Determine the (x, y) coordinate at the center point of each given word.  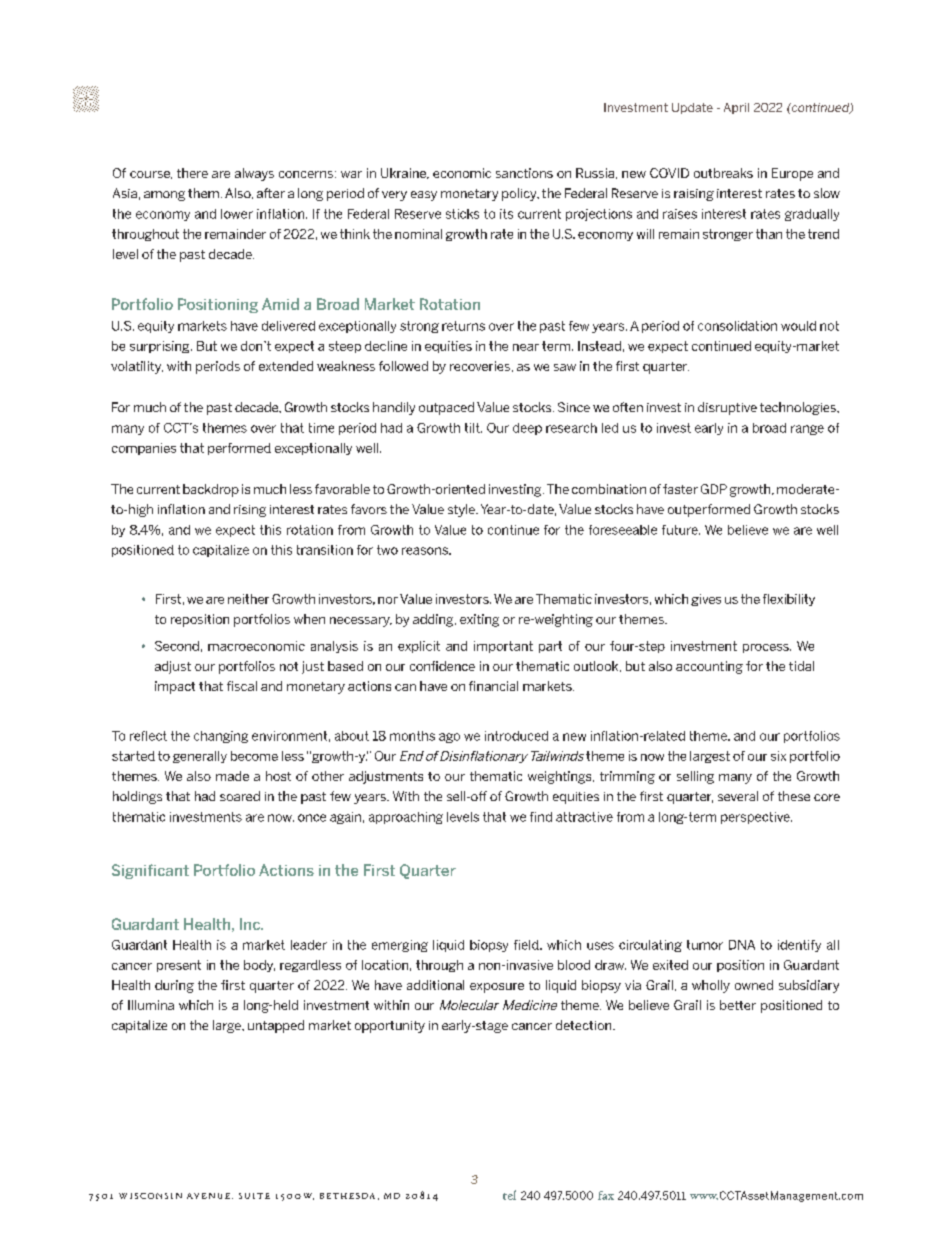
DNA (742, 945)
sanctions (524, 173)
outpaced (446, 408)
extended (286, 366)
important (503, 647)
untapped (276, 1026)
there (192, 173)
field (527, 945)
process (767, 648)
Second (177, 646)
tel (509, 1195)
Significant (150, 871)
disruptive (727, 408)
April (736, 108)
